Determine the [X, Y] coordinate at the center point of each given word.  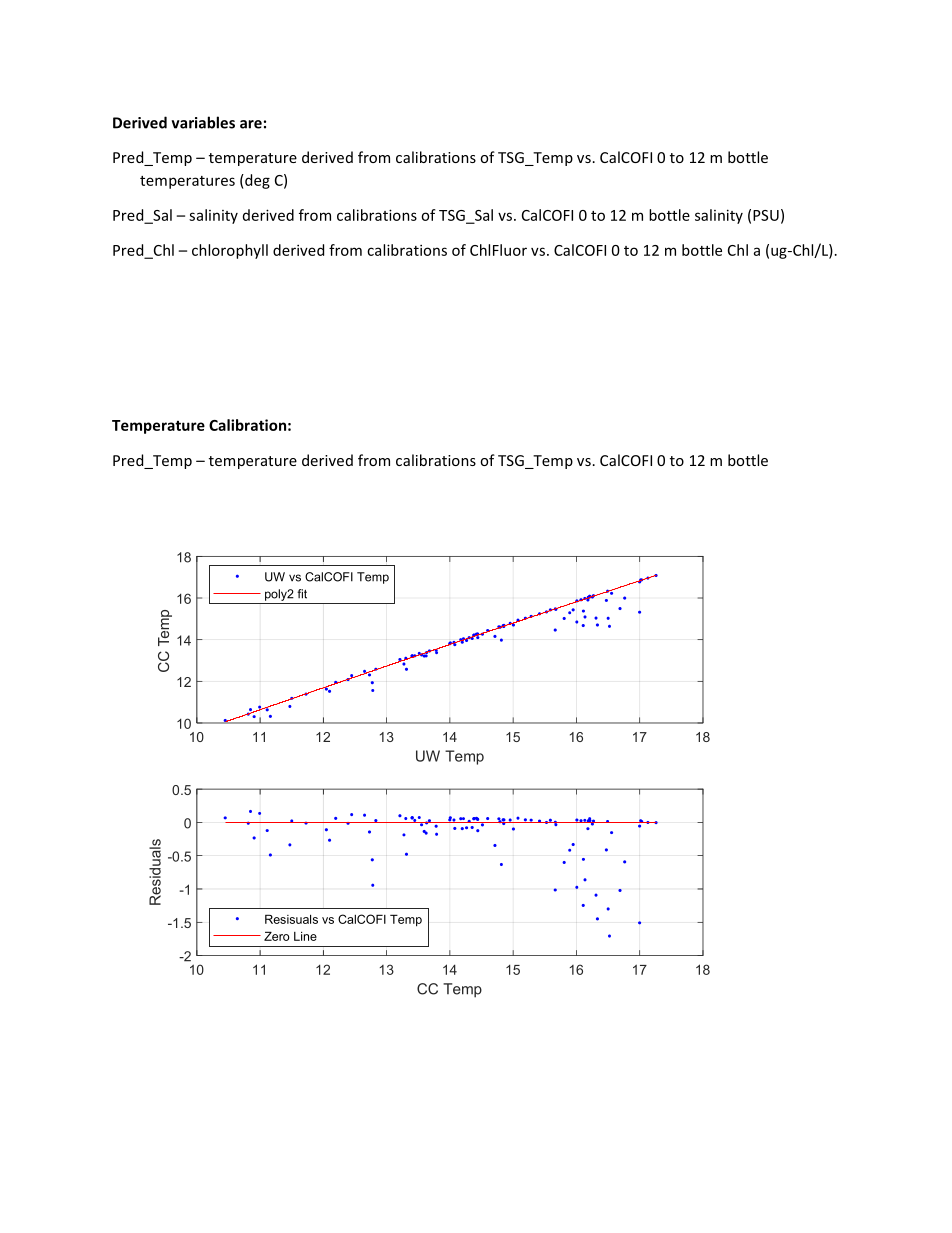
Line [305, 936]
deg [256, 181]
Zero [277, 936]
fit [302, 594]
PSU [766, 215]
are [251, 124]
